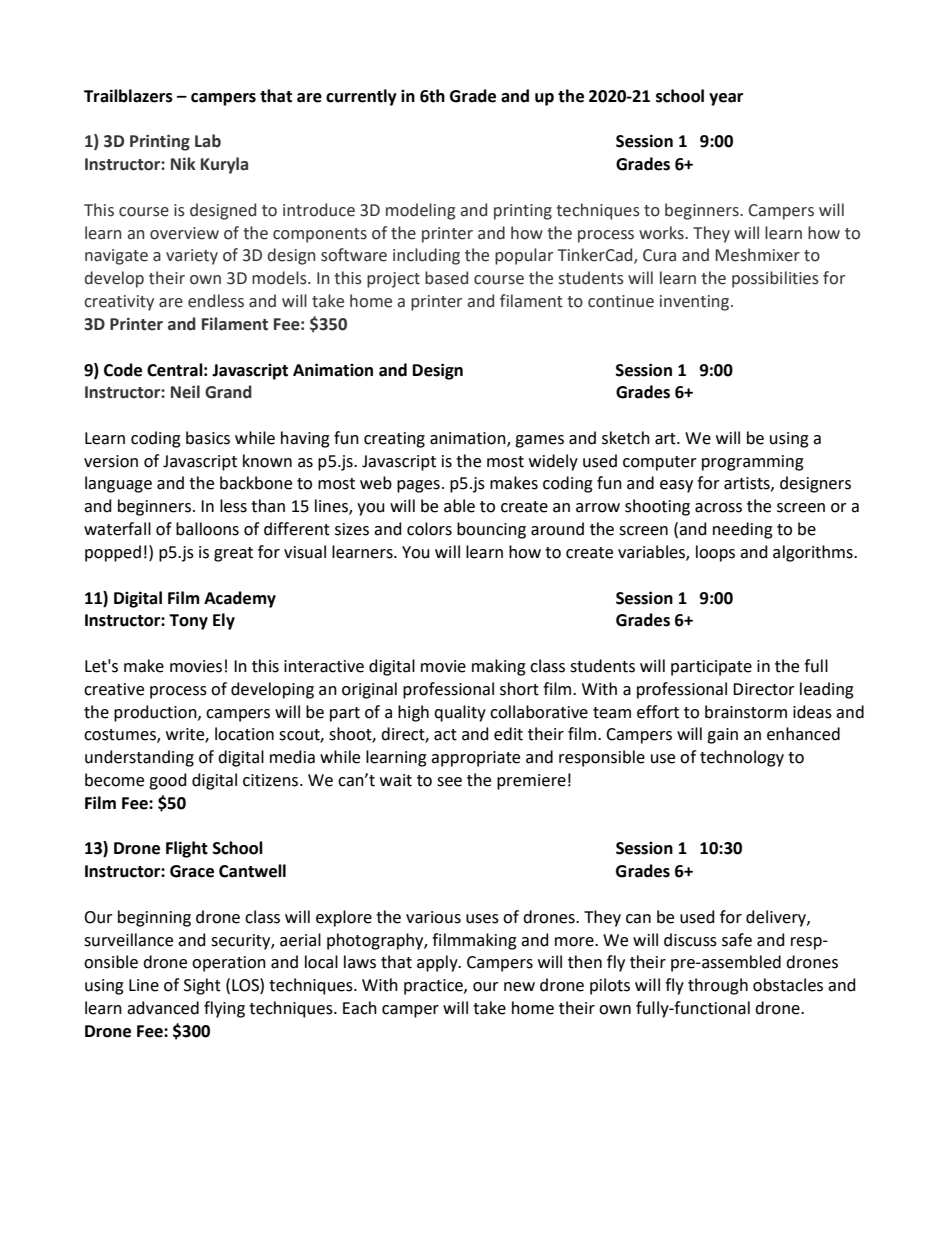  What do you see at coordinates (188, 622) in the screenshot?
I see `Tony` at bounding box center [188, 622].
